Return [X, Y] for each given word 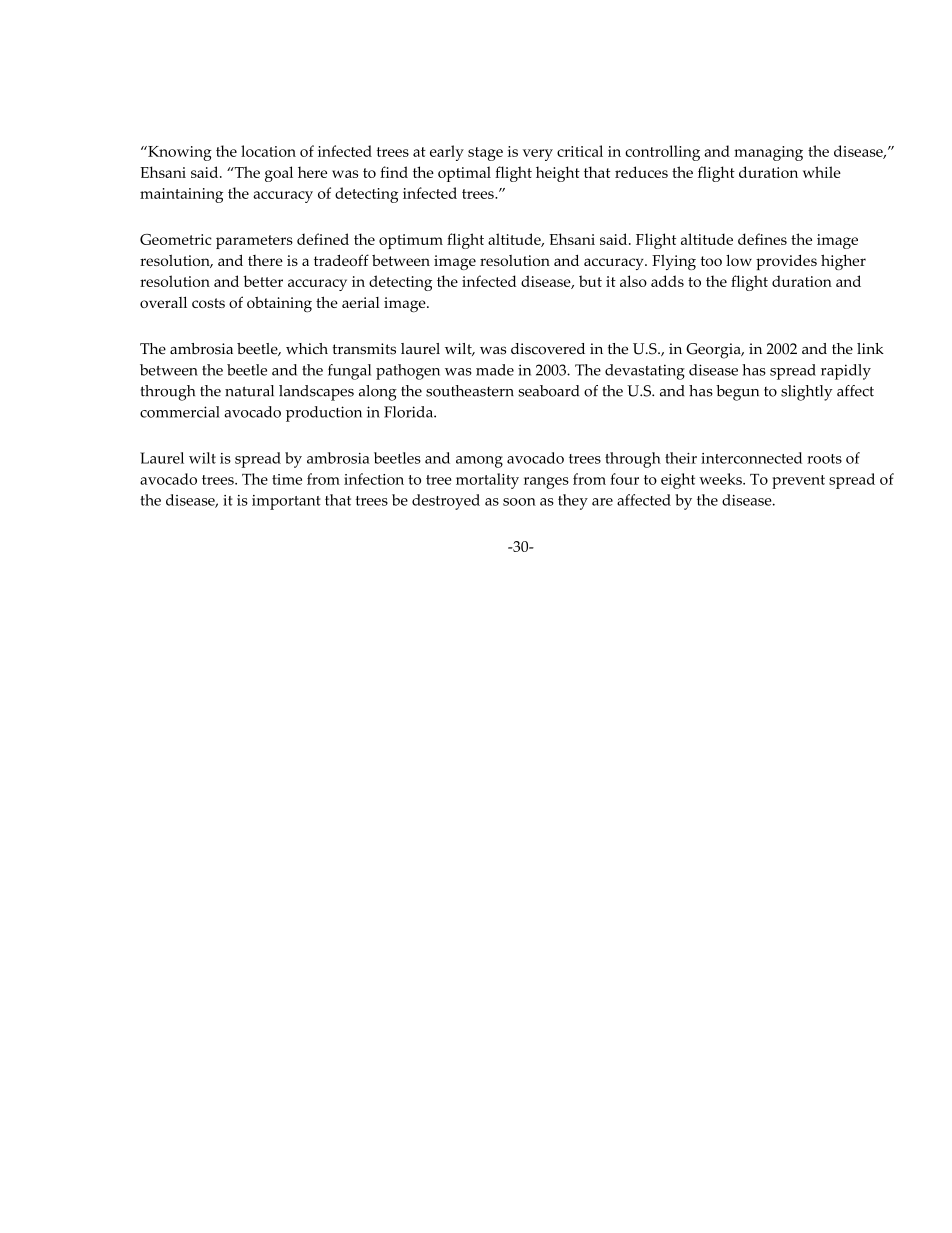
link [870, 348]
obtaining [279, 305]
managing [768, 153]
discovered [548, 349]
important [286, 502]
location [268, 151]
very [538, 155]
